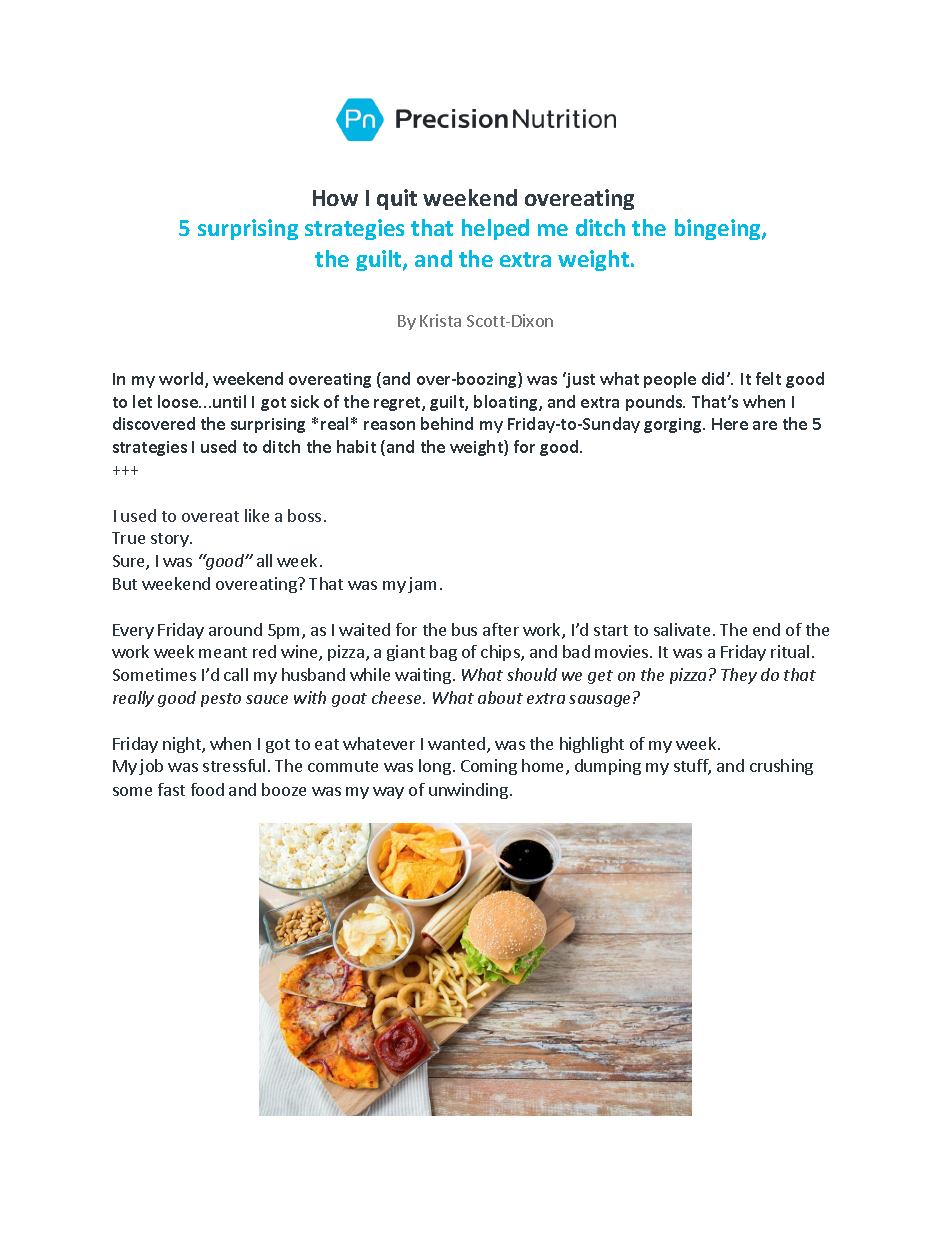 The height and width of the screenshot is (1233, 952). What do you see at coordinates (257, 515) in the screenshot?
I see `like` at bounding box center [257, 515].
